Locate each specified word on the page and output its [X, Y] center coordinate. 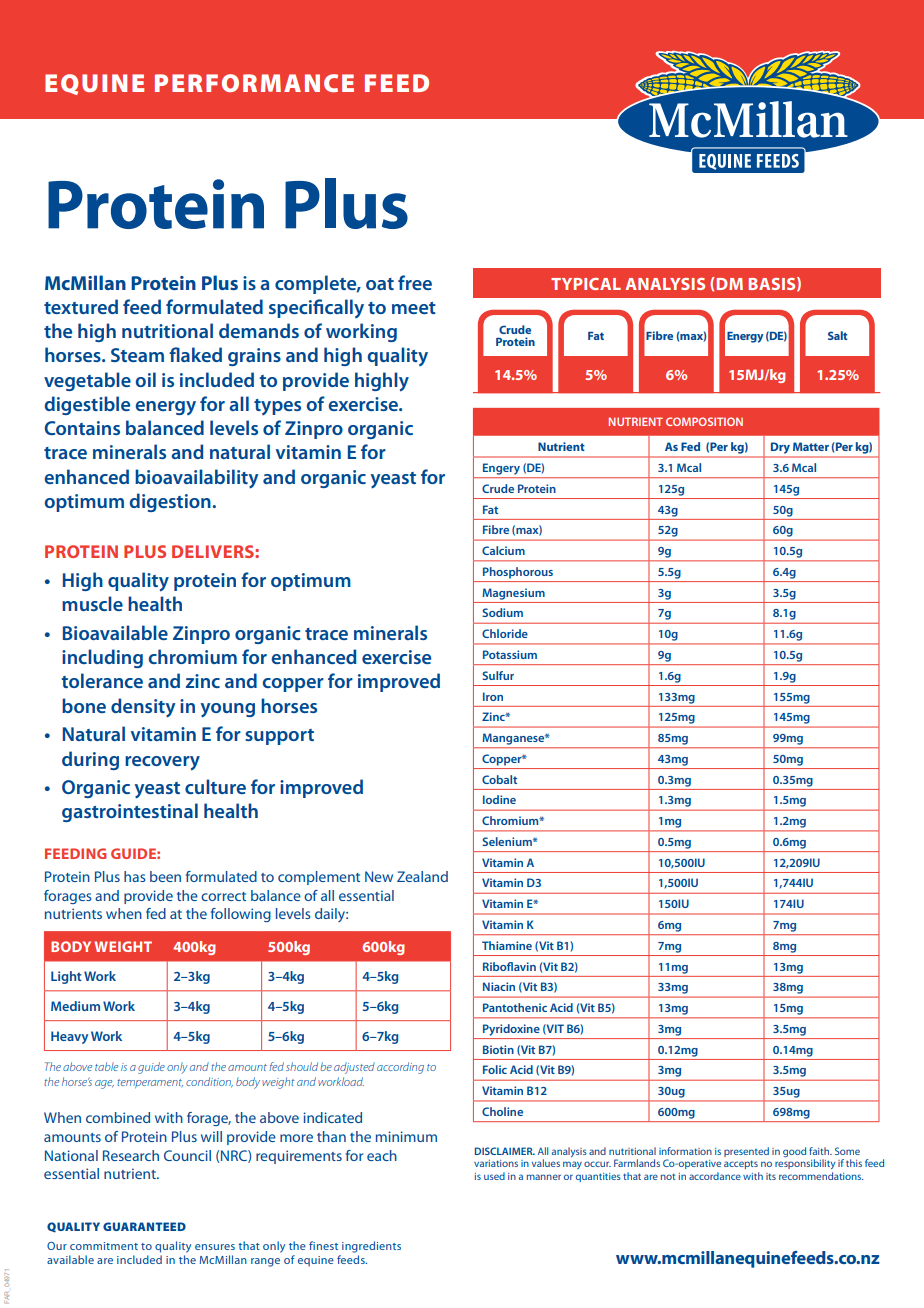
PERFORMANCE [254, 83]
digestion [170, 502]
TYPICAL [586, 284]
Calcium [503, 550]
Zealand [422, 876]
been [165, 876]
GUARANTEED [144, 1226]
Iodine [499, 799]
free [415, 282]
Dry [780, 448]
